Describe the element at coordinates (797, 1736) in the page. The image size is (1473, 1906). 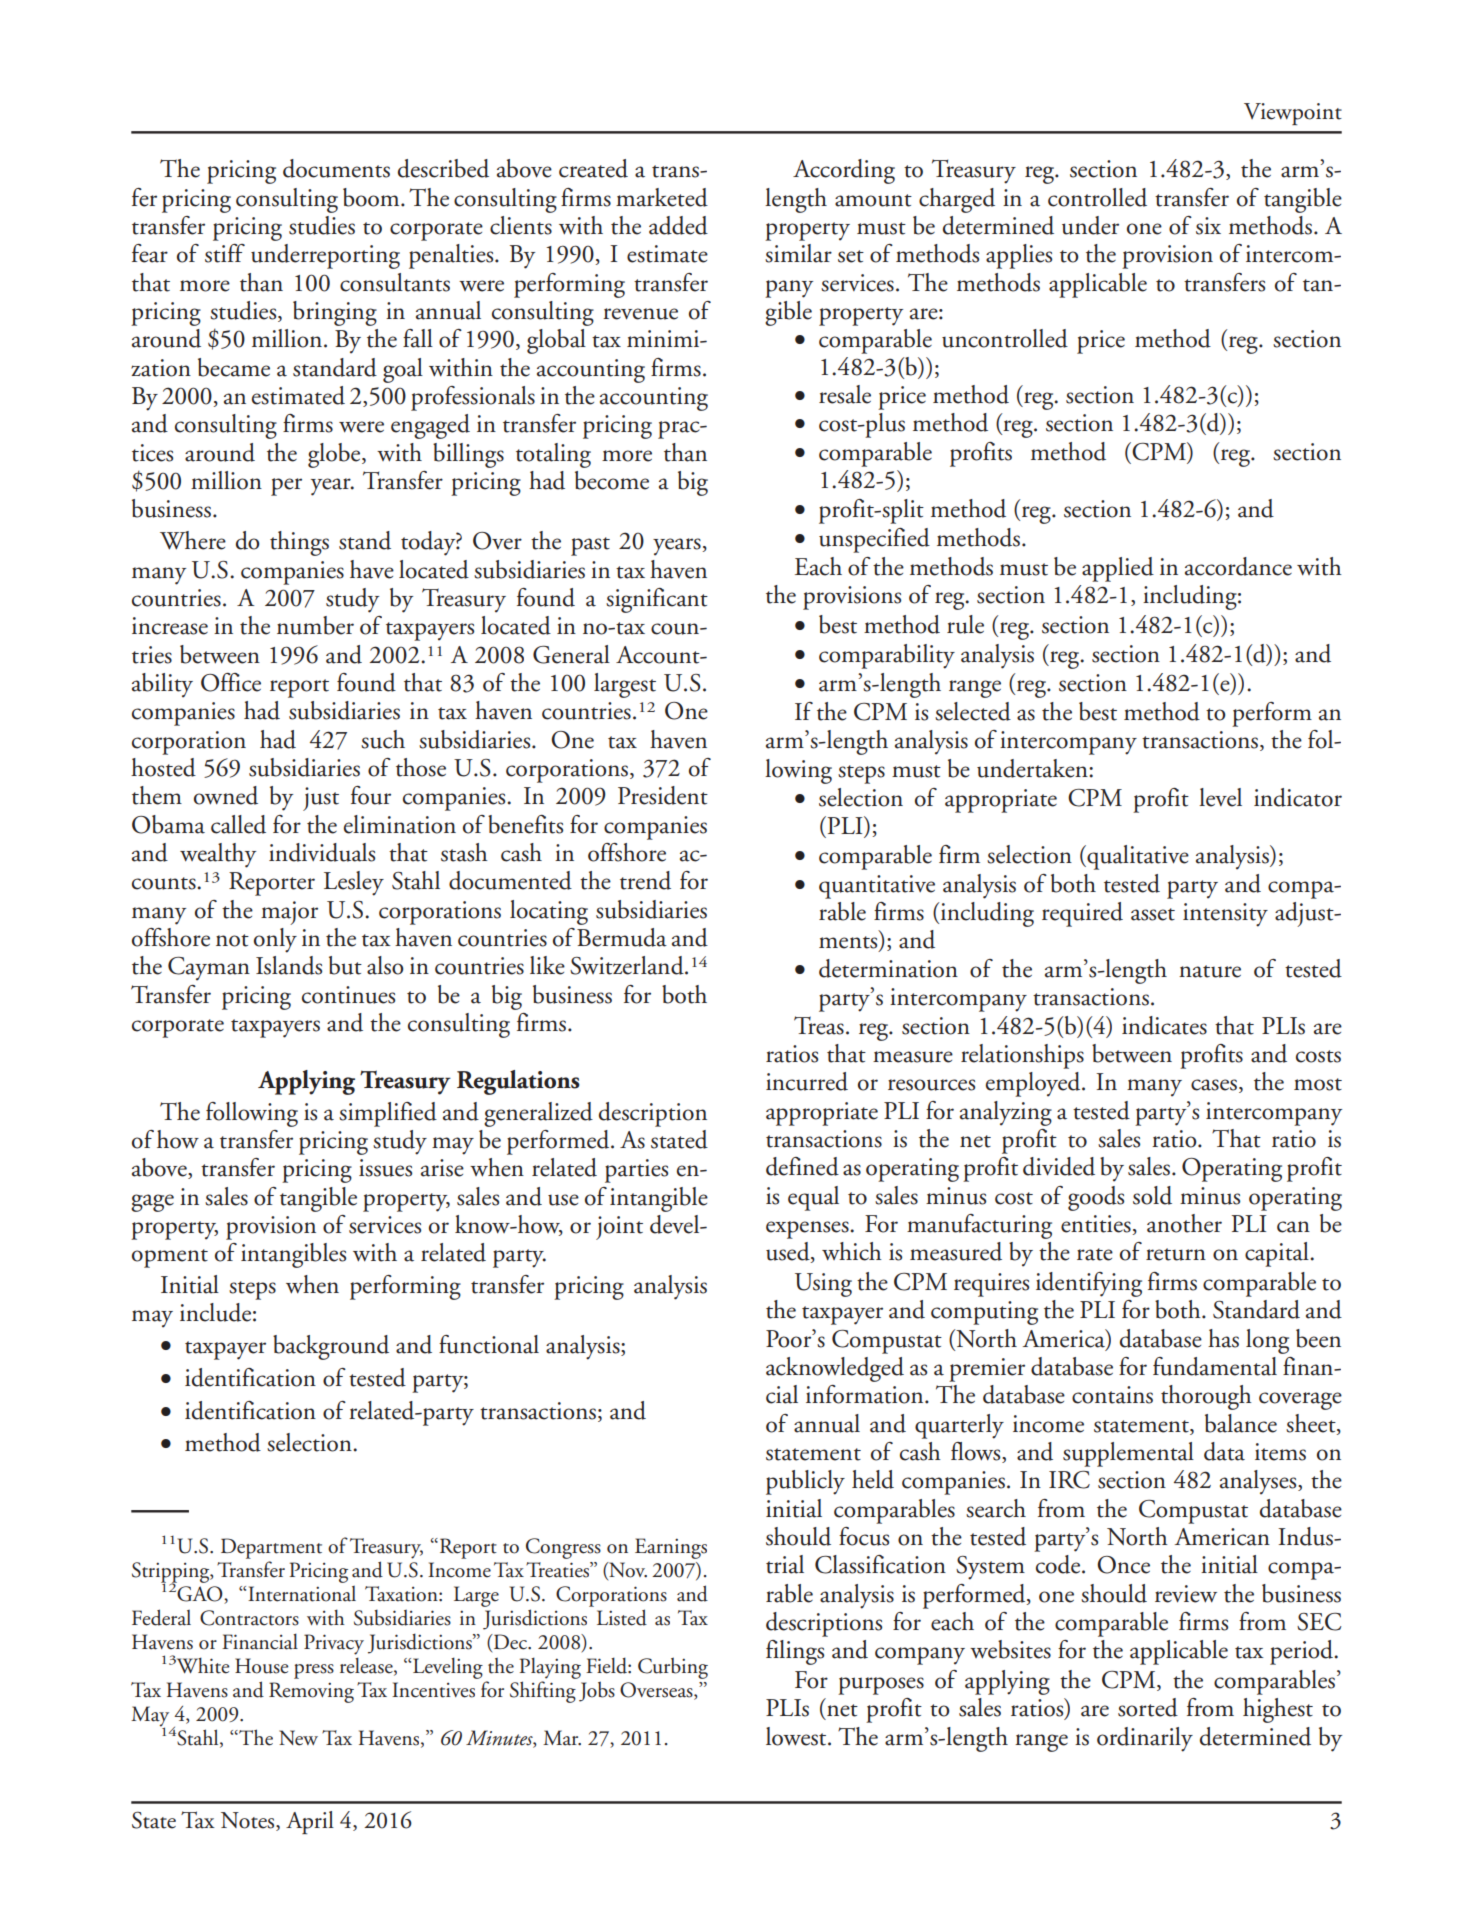
I see `lowest` at that location.
